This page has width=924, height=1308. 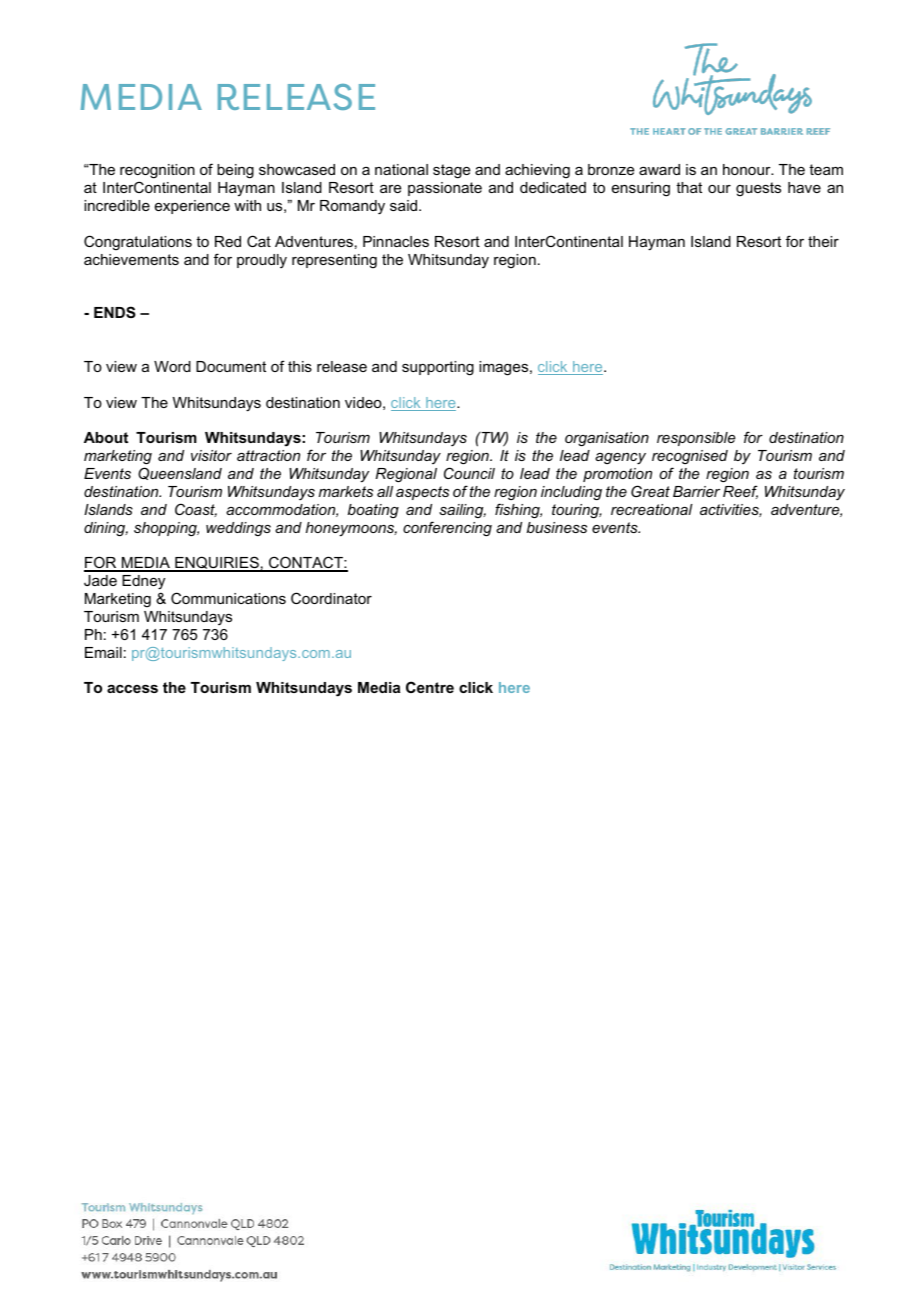 What do you see at coordinates (823, 241) in the page?
I see `their` at bounding box center [823, 241].
